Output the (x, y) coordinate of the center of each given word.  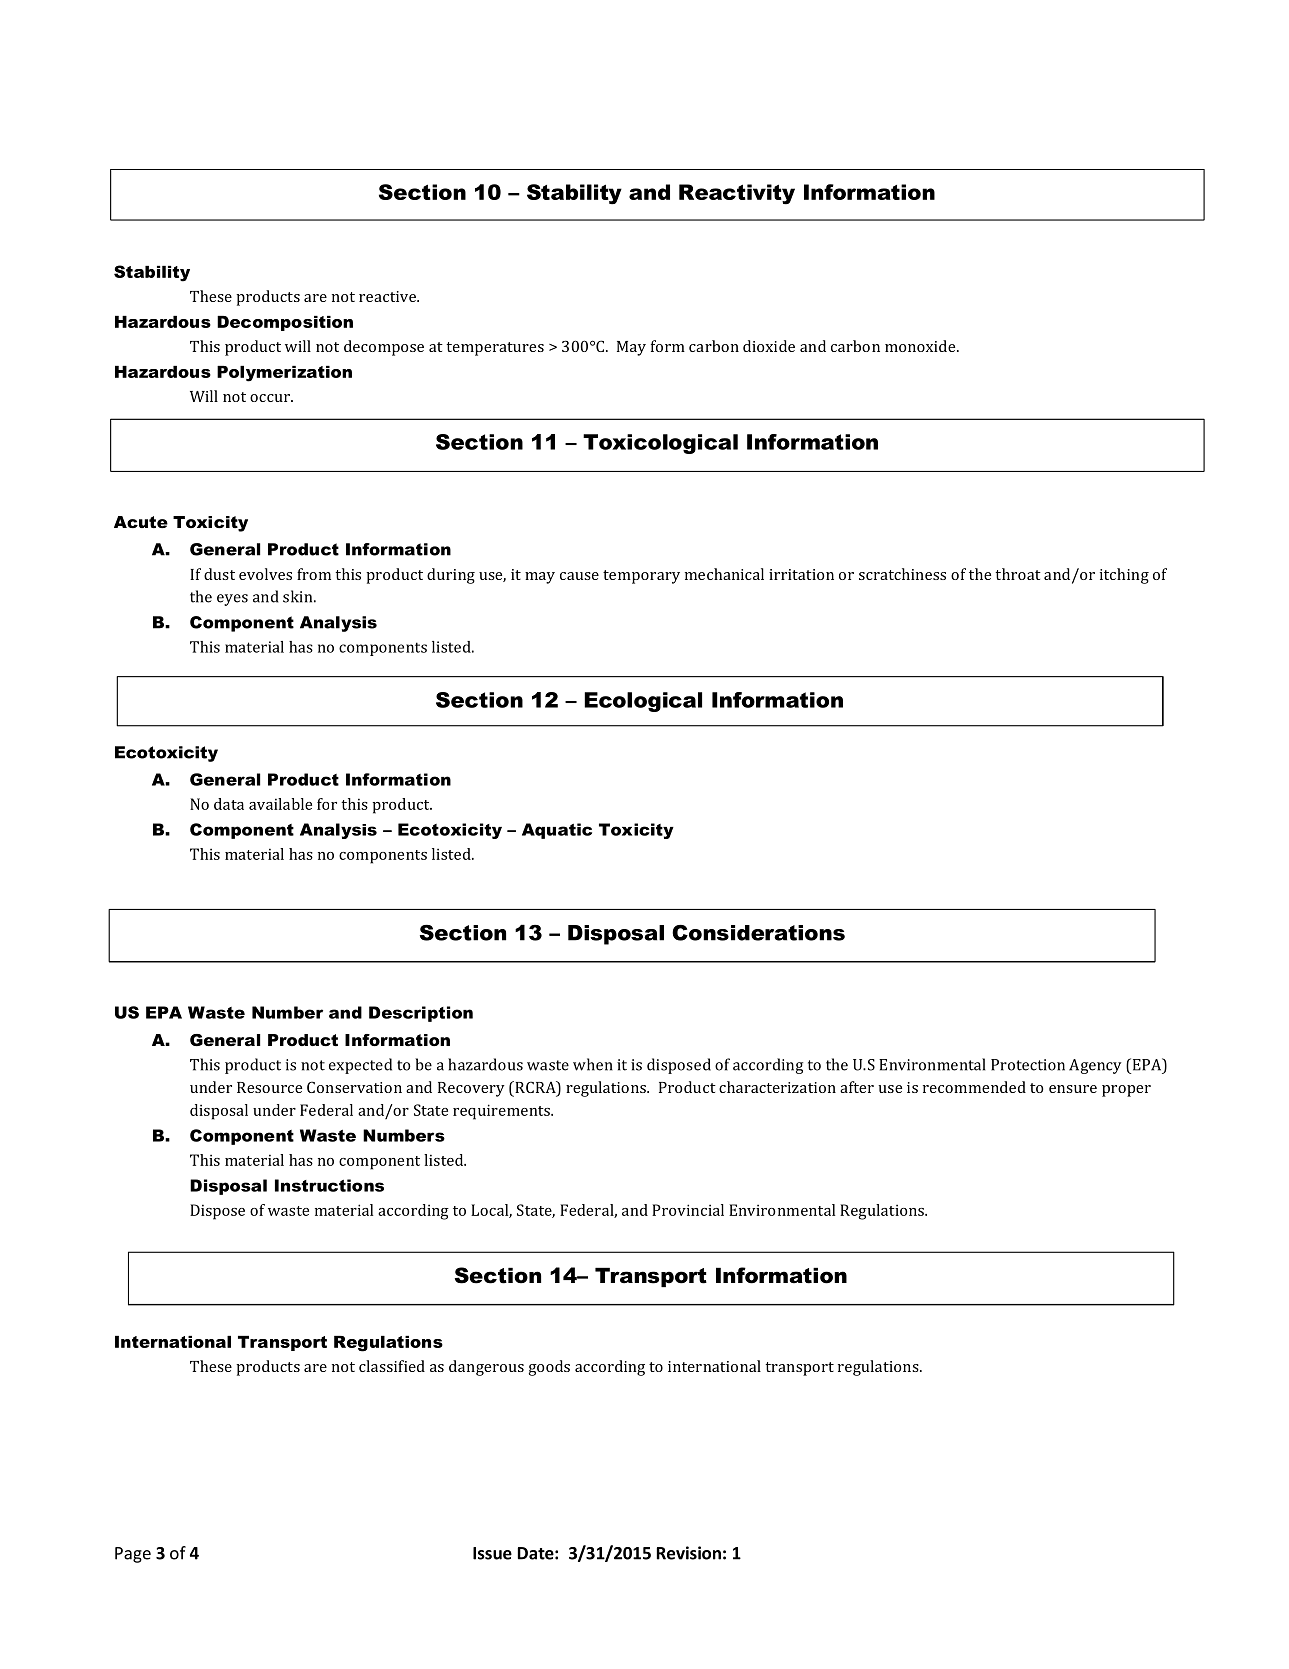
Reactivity (737, 194)
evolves (265, 574)
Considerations (758, 933)
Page (133, 1555)
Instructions (329, 1185)
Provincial (688, 1210)
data (229, 804)
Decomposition (285, 323)
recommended (974, 1087)
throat (1018, 574)
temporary (641, 577)
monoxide (921, 346)
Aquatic (557, 831)
